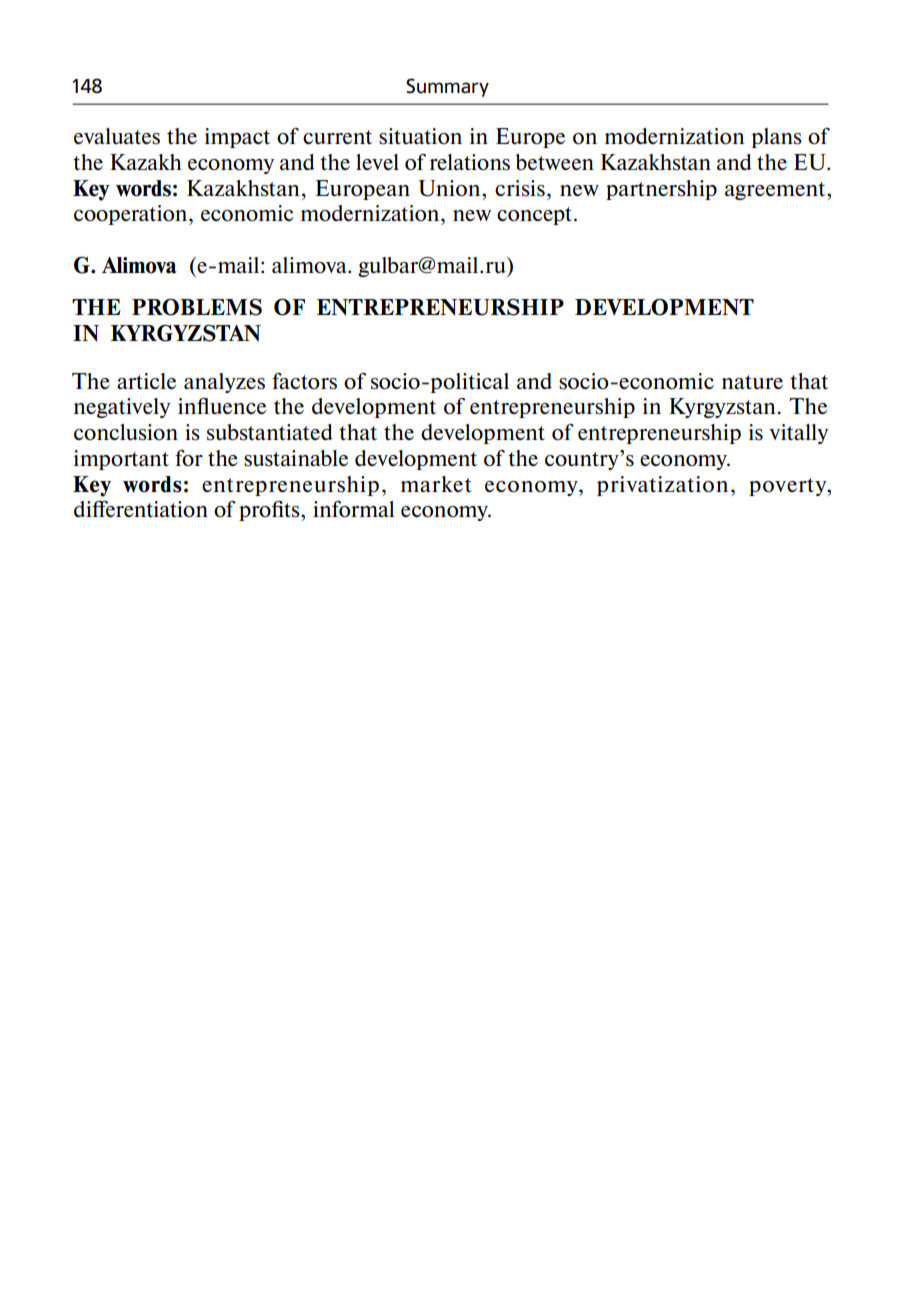 This document has width=918, height=1316. I want to click on plans, so click(776, 138).
